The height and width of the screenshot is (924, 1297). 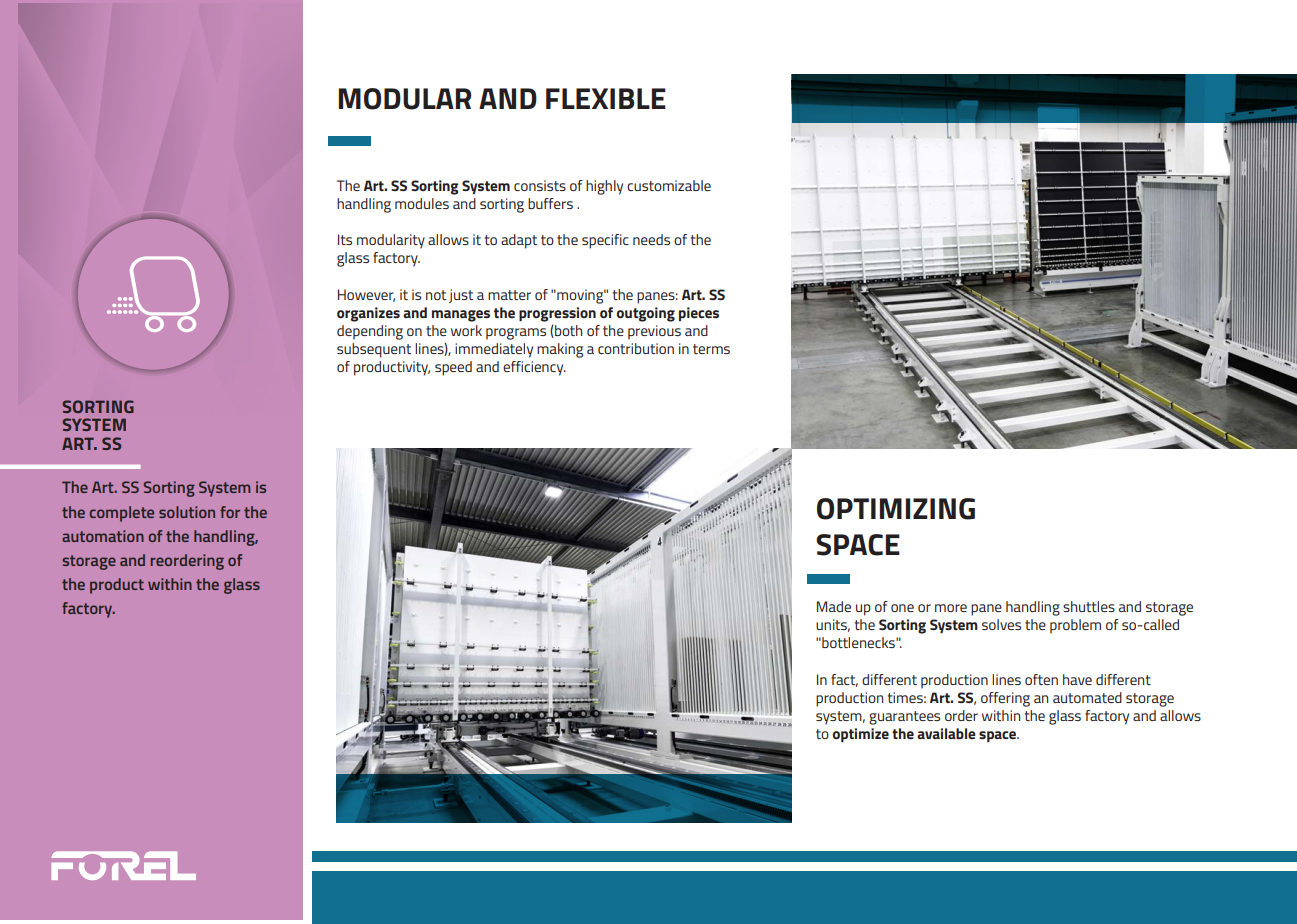 I want to click on FLEXIBLE, so click(x=606, y=98).
